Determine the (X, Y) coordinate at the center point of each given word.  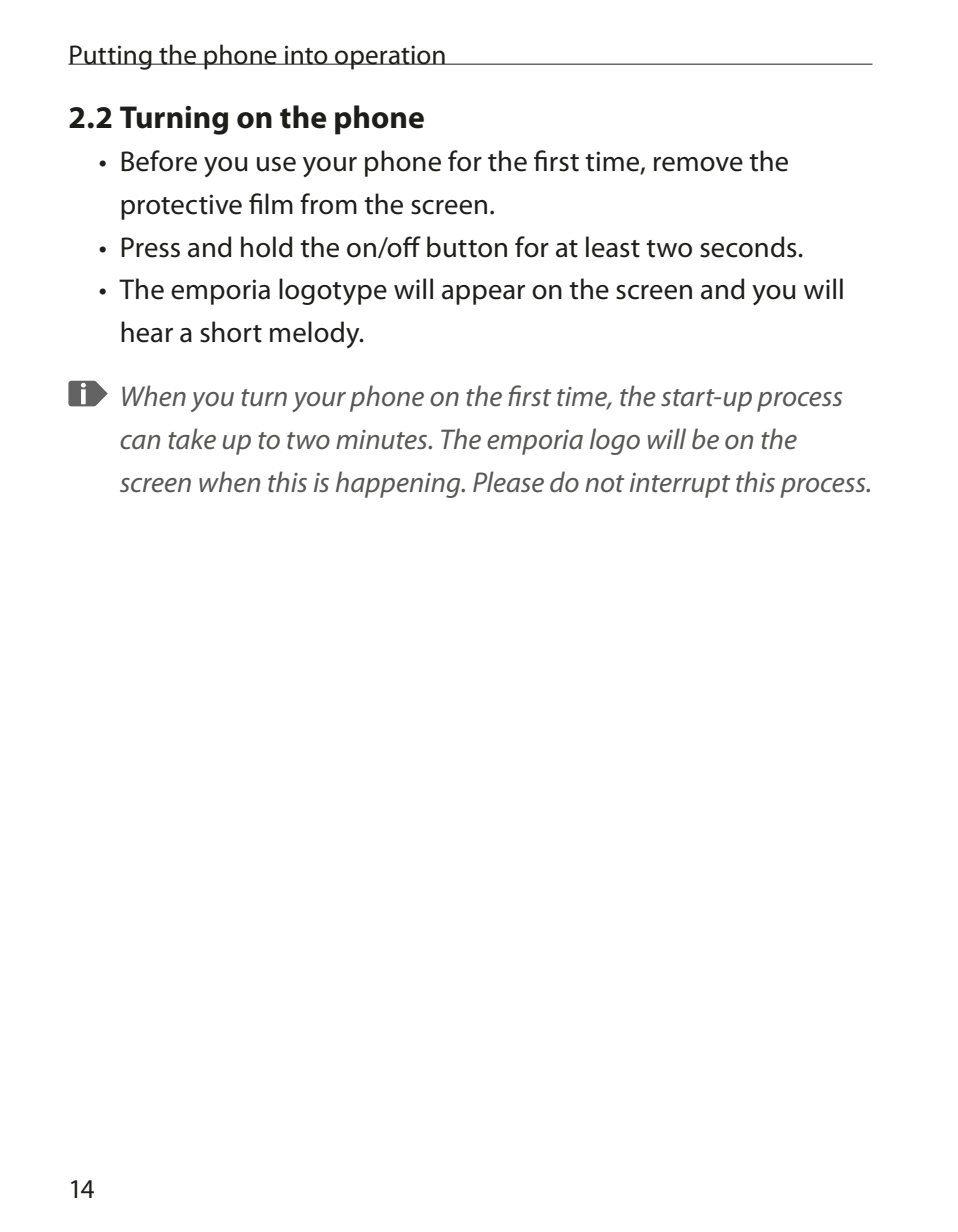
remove (698, 164)
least (613, 247)
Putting (111, 57)
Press (150, 247)
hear (147, 332)
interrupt (680, 485)
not (604, 484)
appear (483, 295)
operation (390, 57)
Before (159, 161)
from (328, 204)
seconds (749, 247)
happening (399, 484)
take (192, 439)
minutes (383, 440)
